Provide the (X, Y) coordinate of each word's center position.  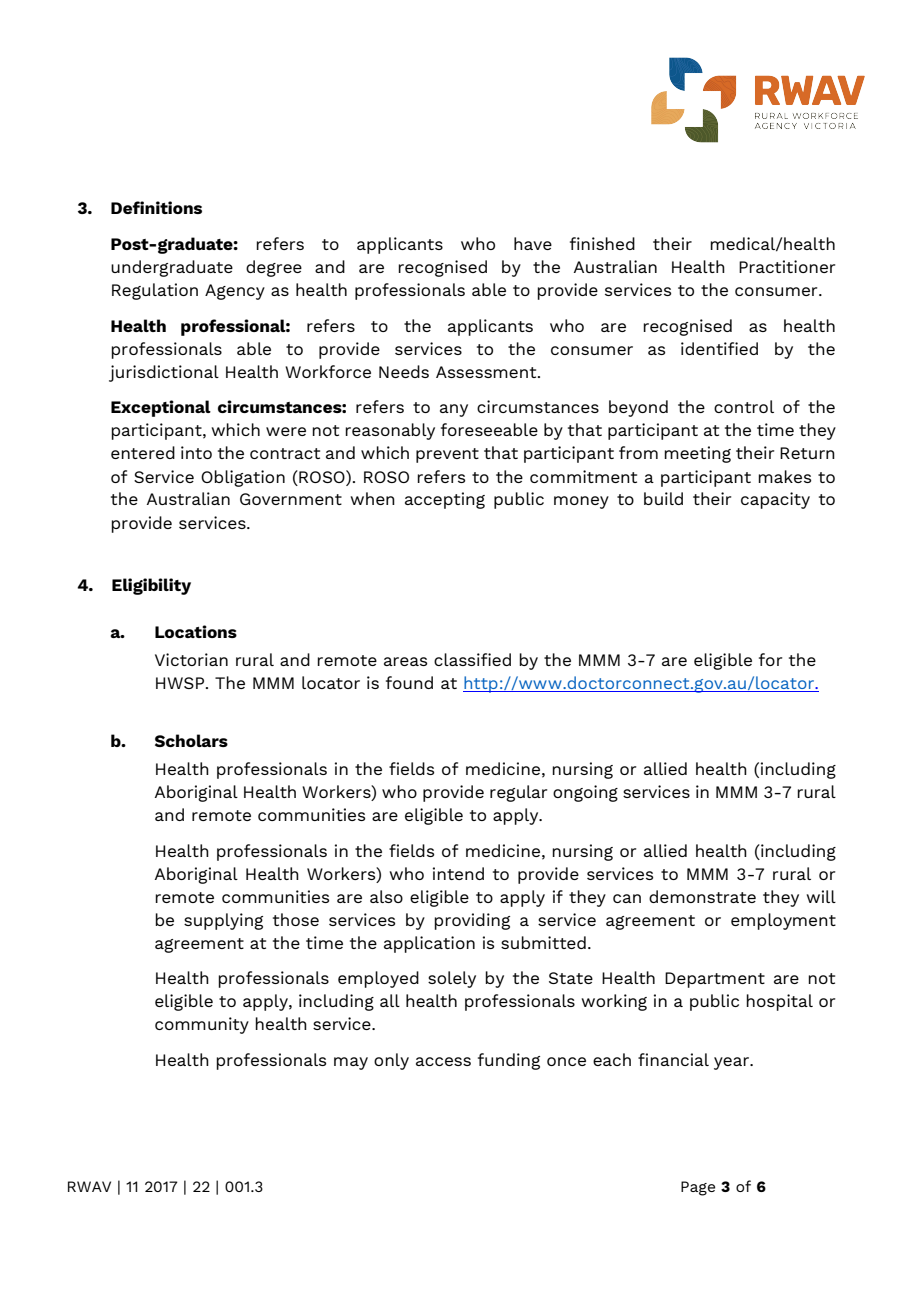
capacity (775, 500)
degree (274, 268)
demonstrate (702, 896)
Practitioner (787, 266)
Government (291, 499)
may (351, 1063)
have (533, 243)
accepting (445, 500)
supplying (223, 921)
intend (458, 873)
